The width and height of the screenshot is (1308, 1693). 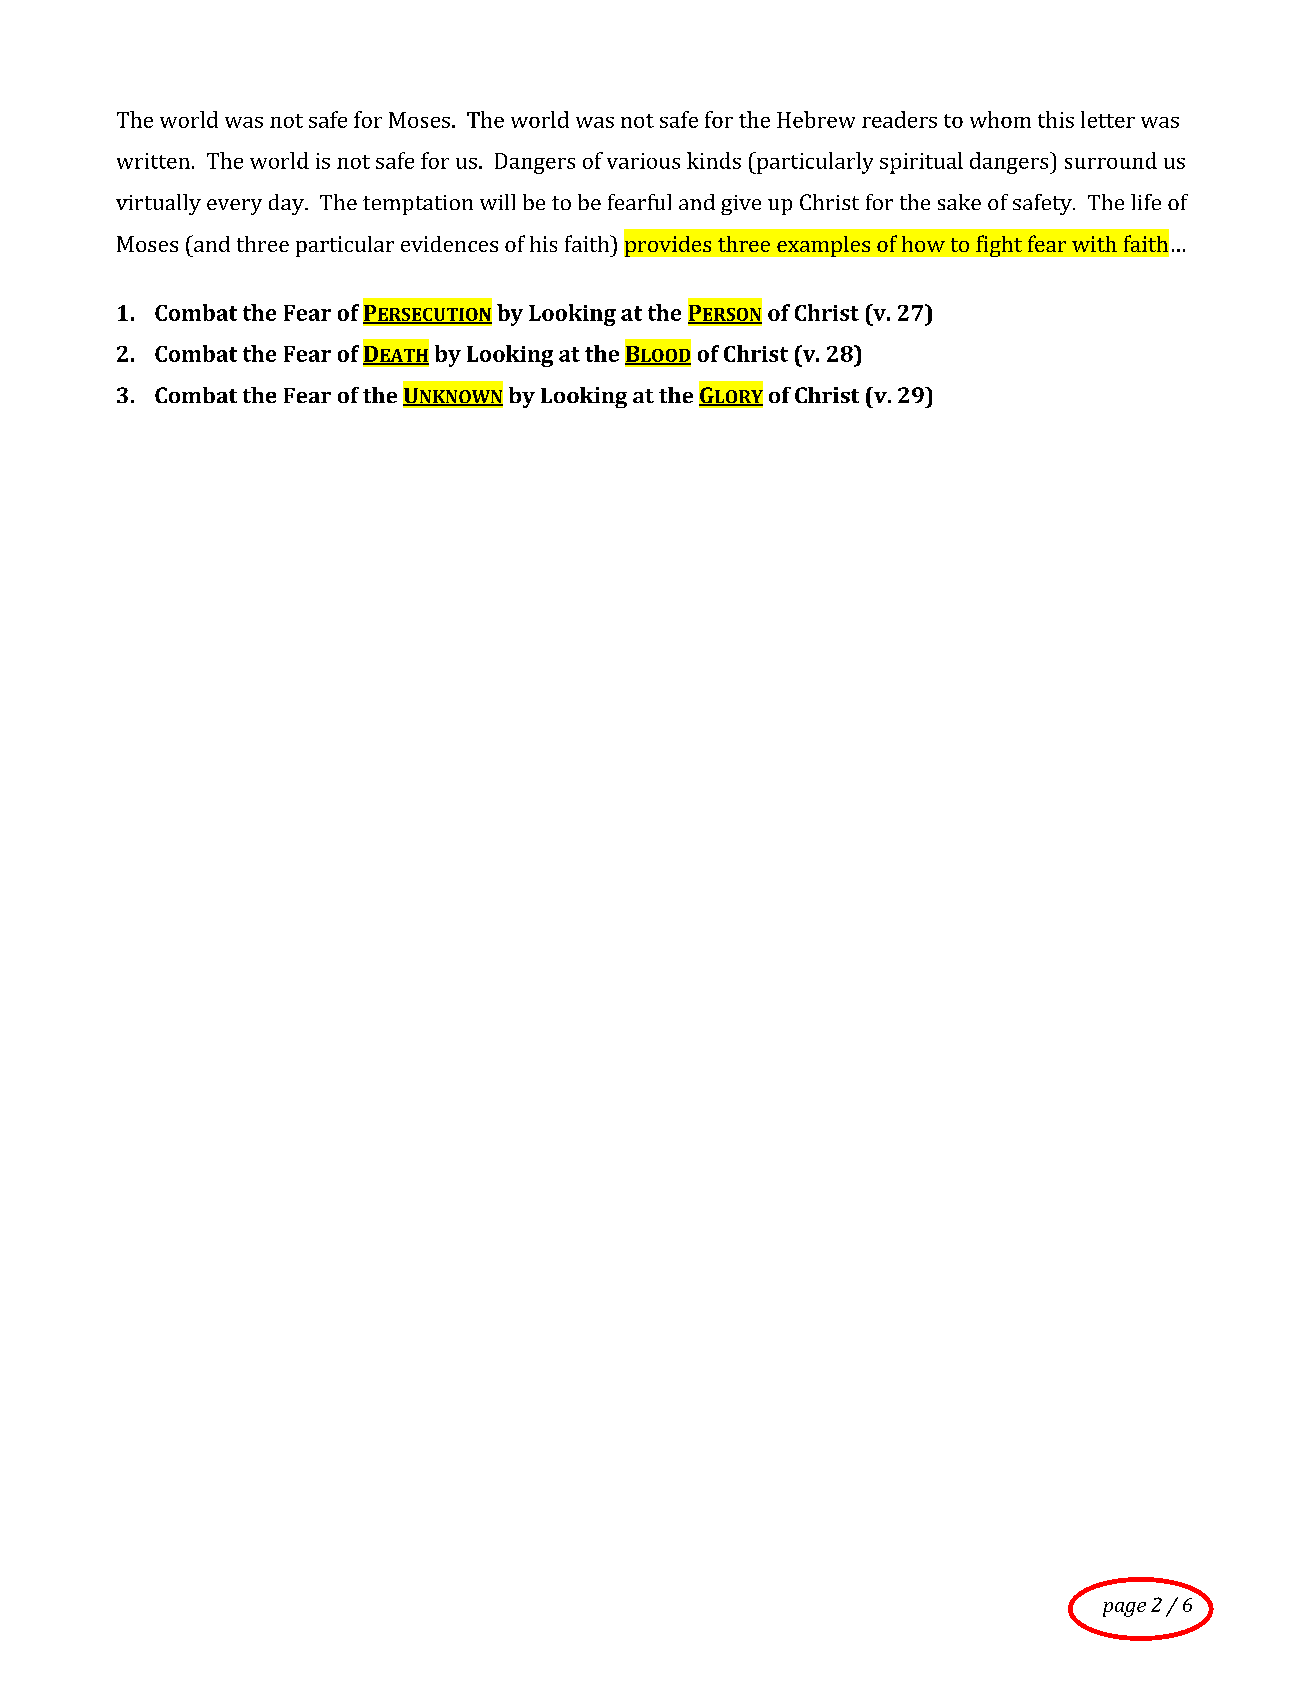 I want to click on examples, so click(x=823, y=246).
